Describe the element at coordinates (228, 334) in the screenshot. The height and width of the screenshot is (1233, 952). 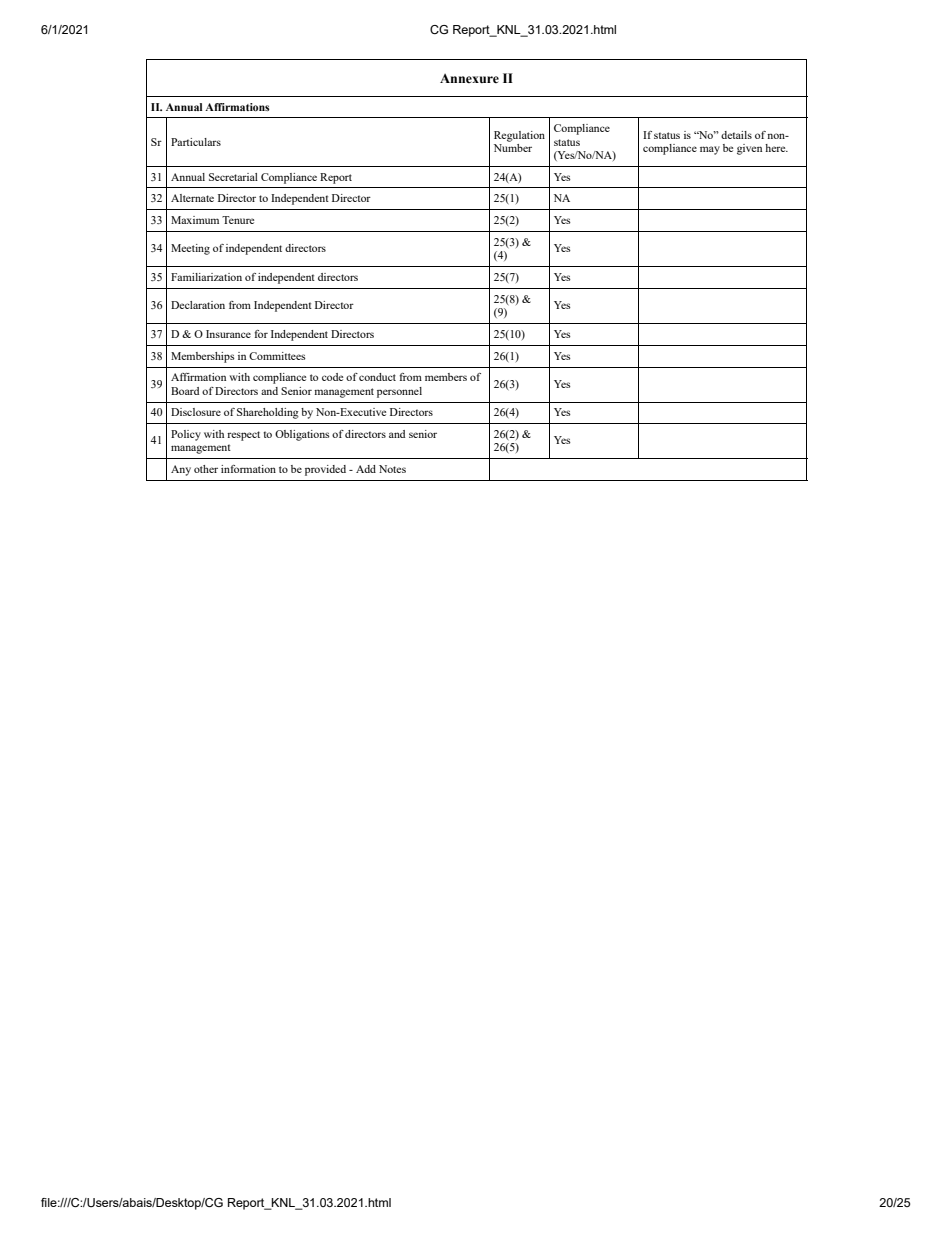
I see `Insurance` at that location.
